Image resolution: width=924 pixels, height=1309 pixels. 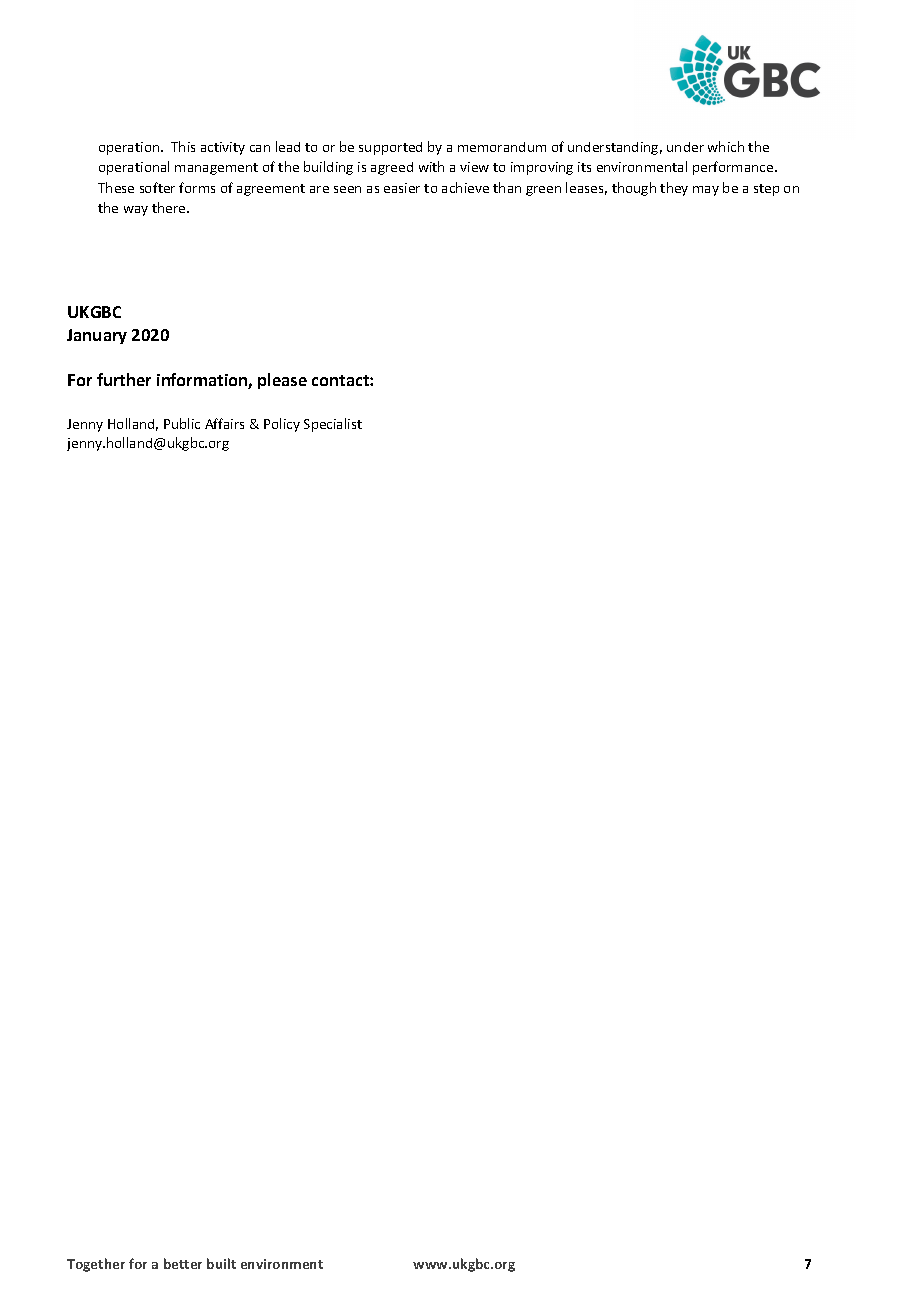 I want to click on better, so click(x=183, y=1263).
